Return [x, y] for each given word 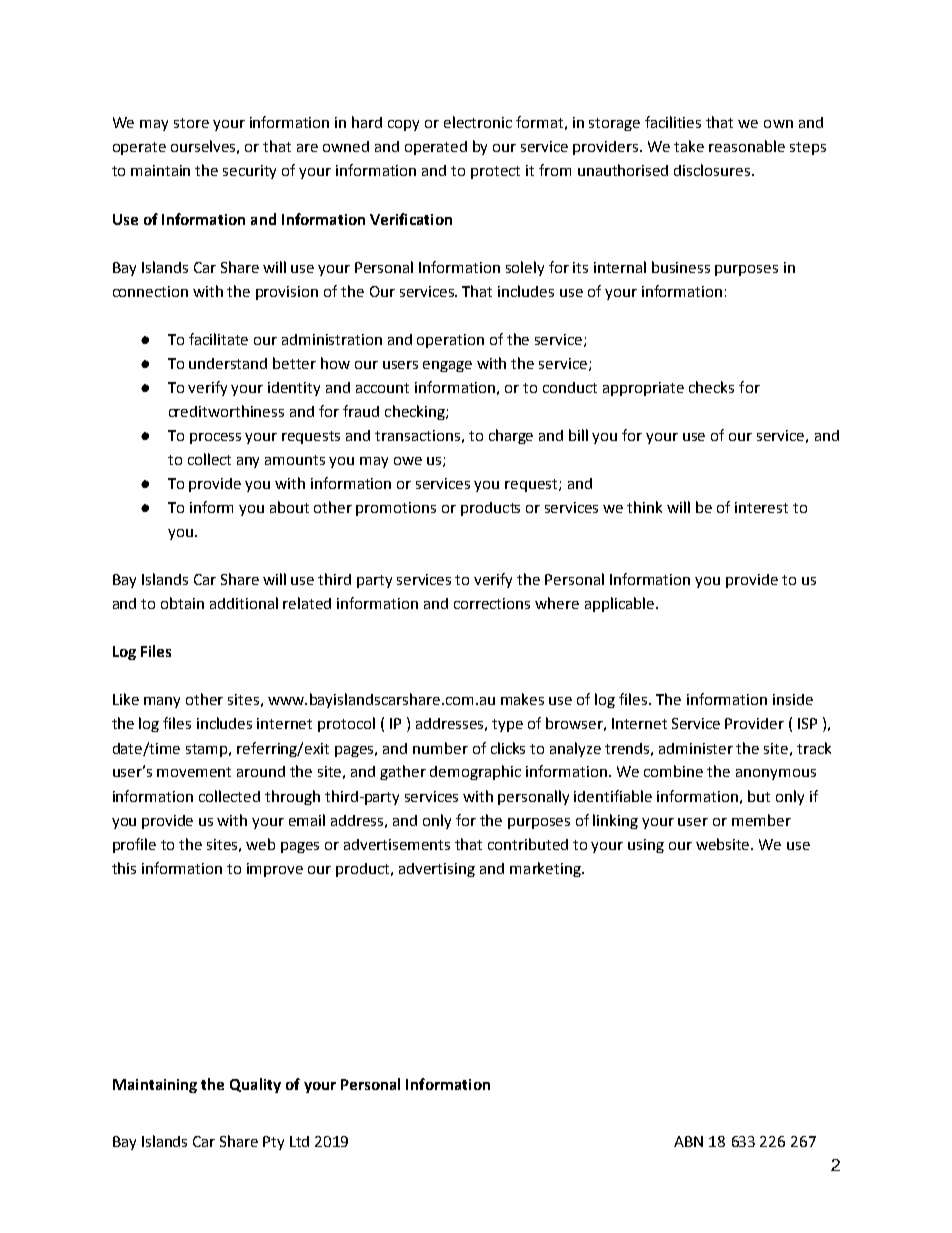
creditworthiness [226, 411]
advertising [437, 870]
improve [275, 870]
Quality [255, 1085]
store [191, 123]
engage [447, 366]
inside [793, 699]
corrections [492, 603]
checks [711, 387]
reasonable [747, 146]
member [761, 820]
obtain [182, 603]
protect [495, 172]
